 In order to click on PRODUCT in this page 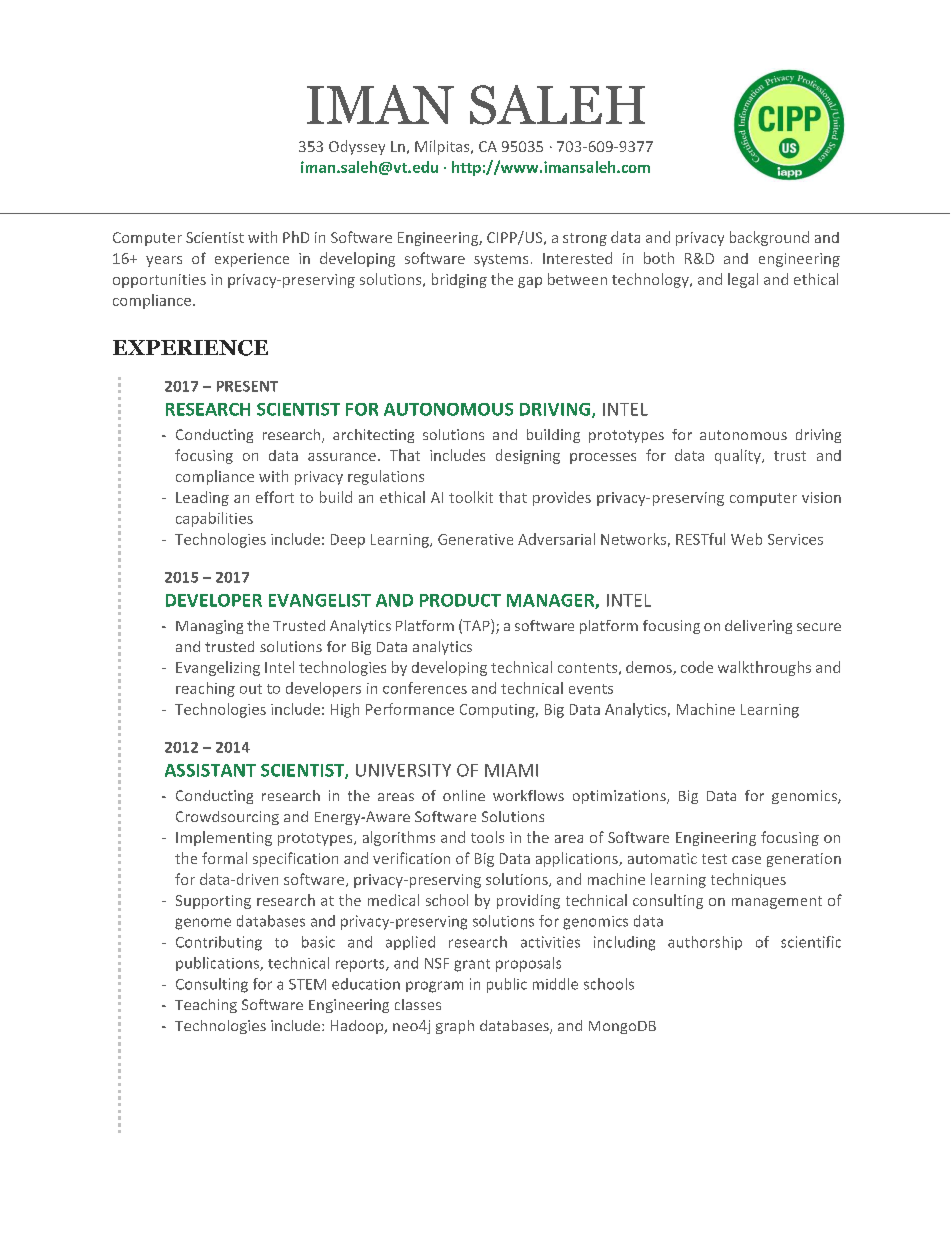, I will do `click(460, 600)`.
